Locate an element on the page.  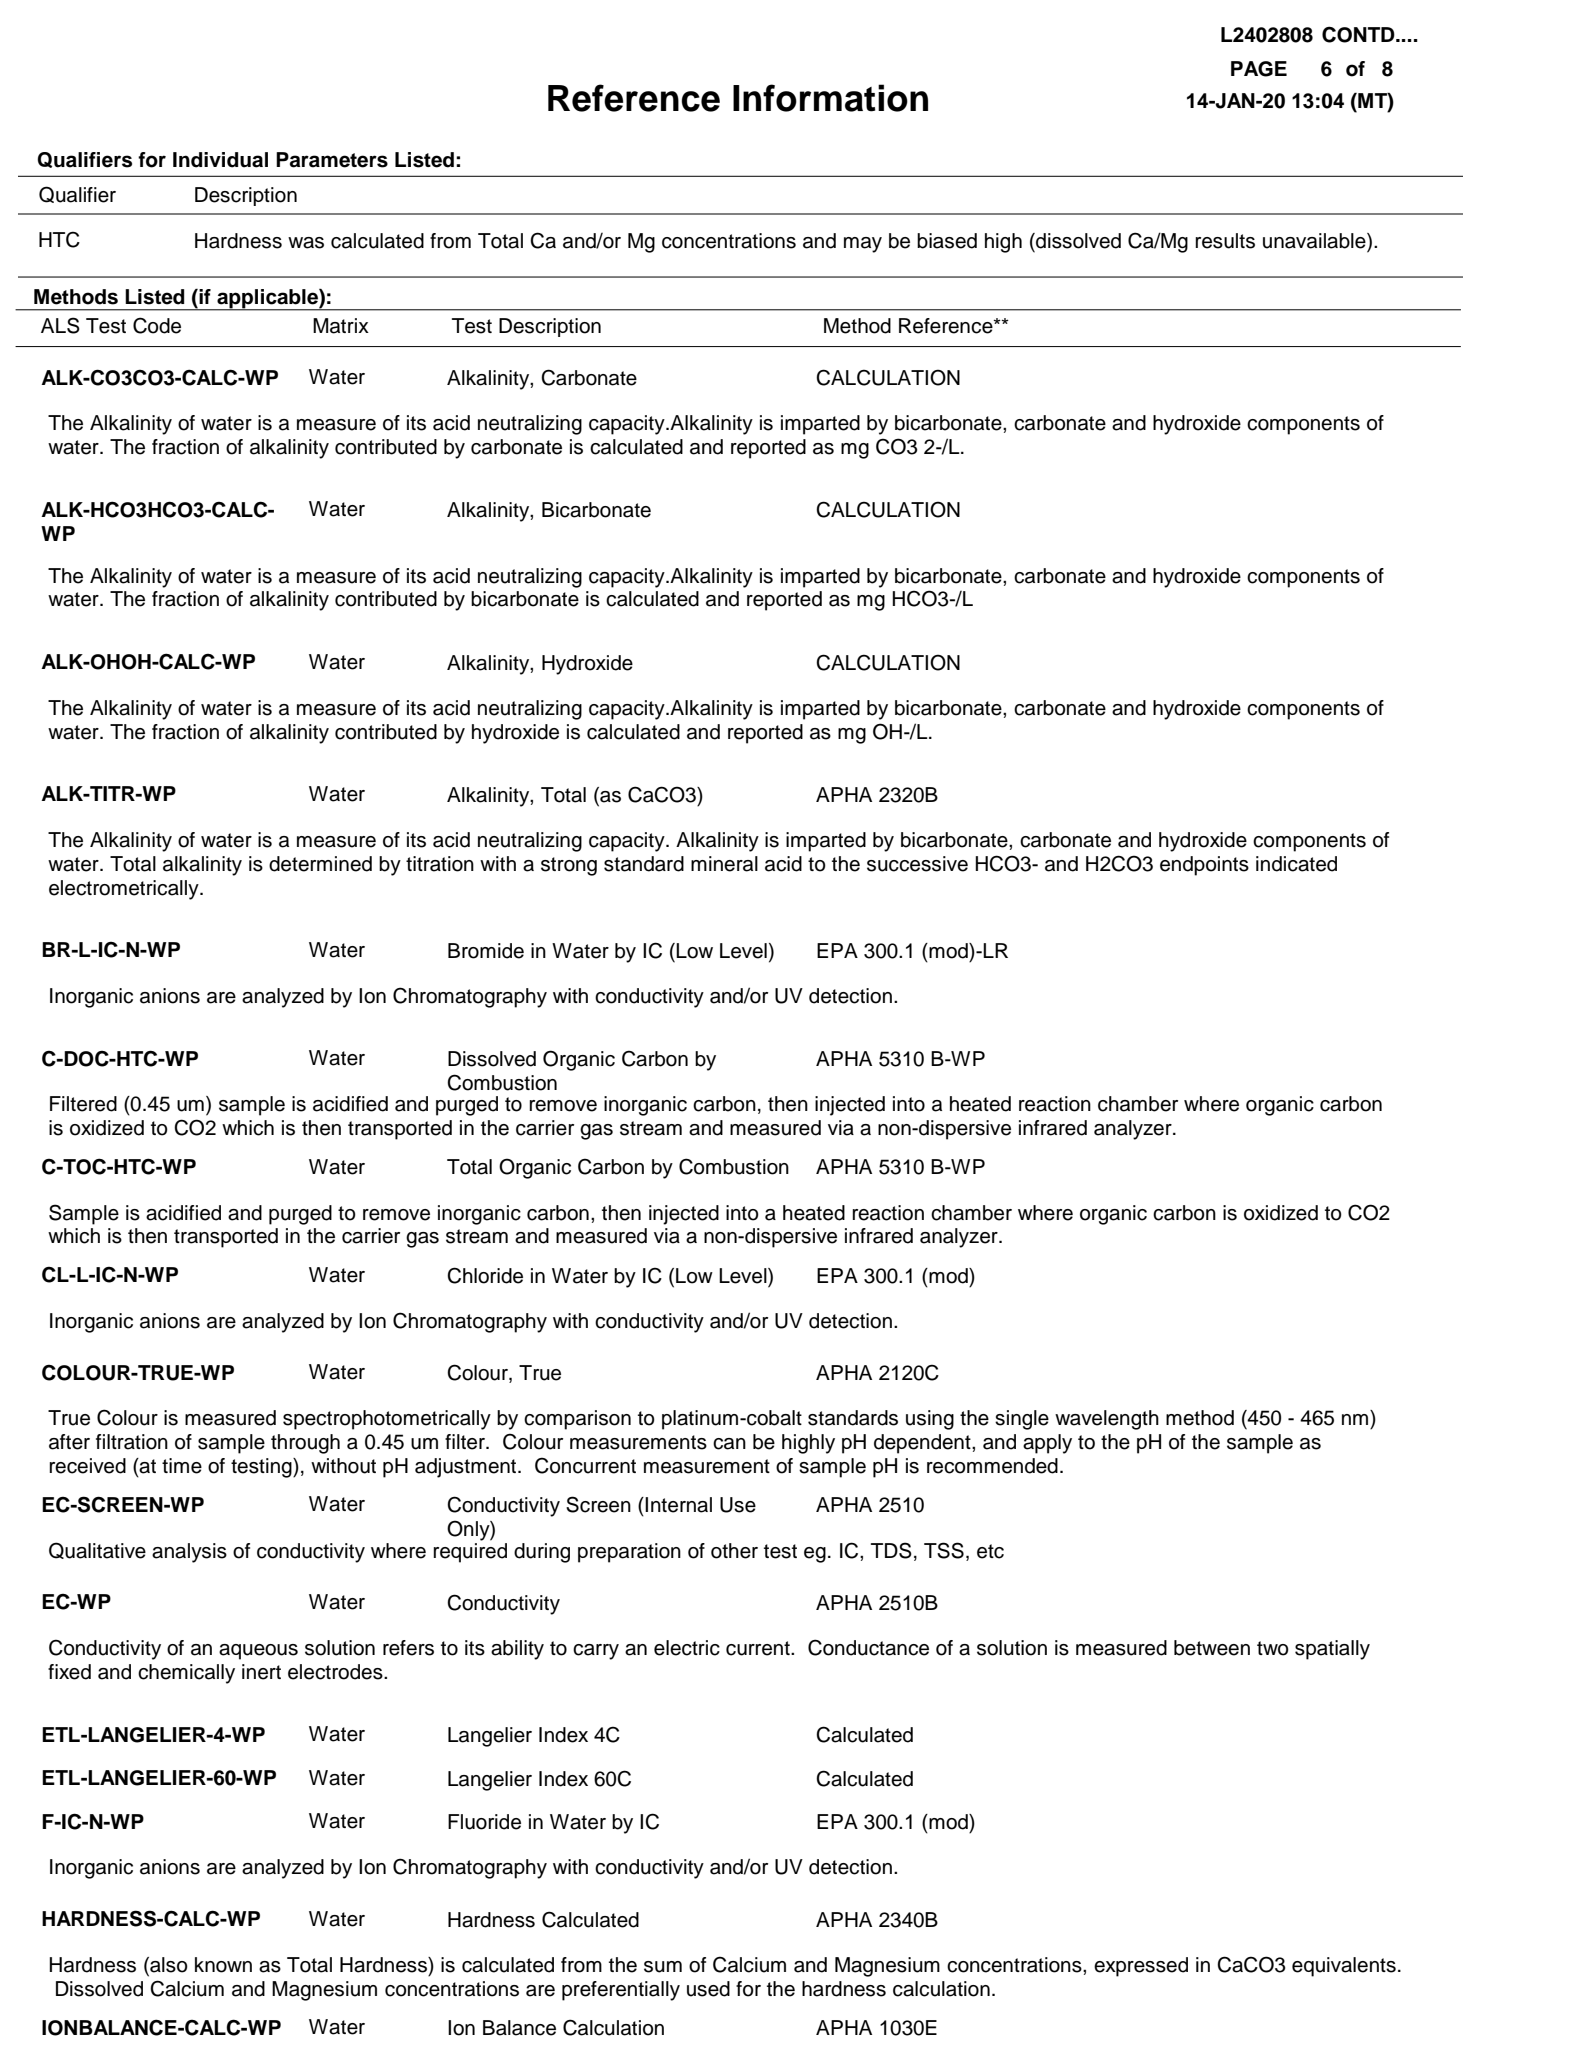
sum is located at coordinates (663, 1967).
